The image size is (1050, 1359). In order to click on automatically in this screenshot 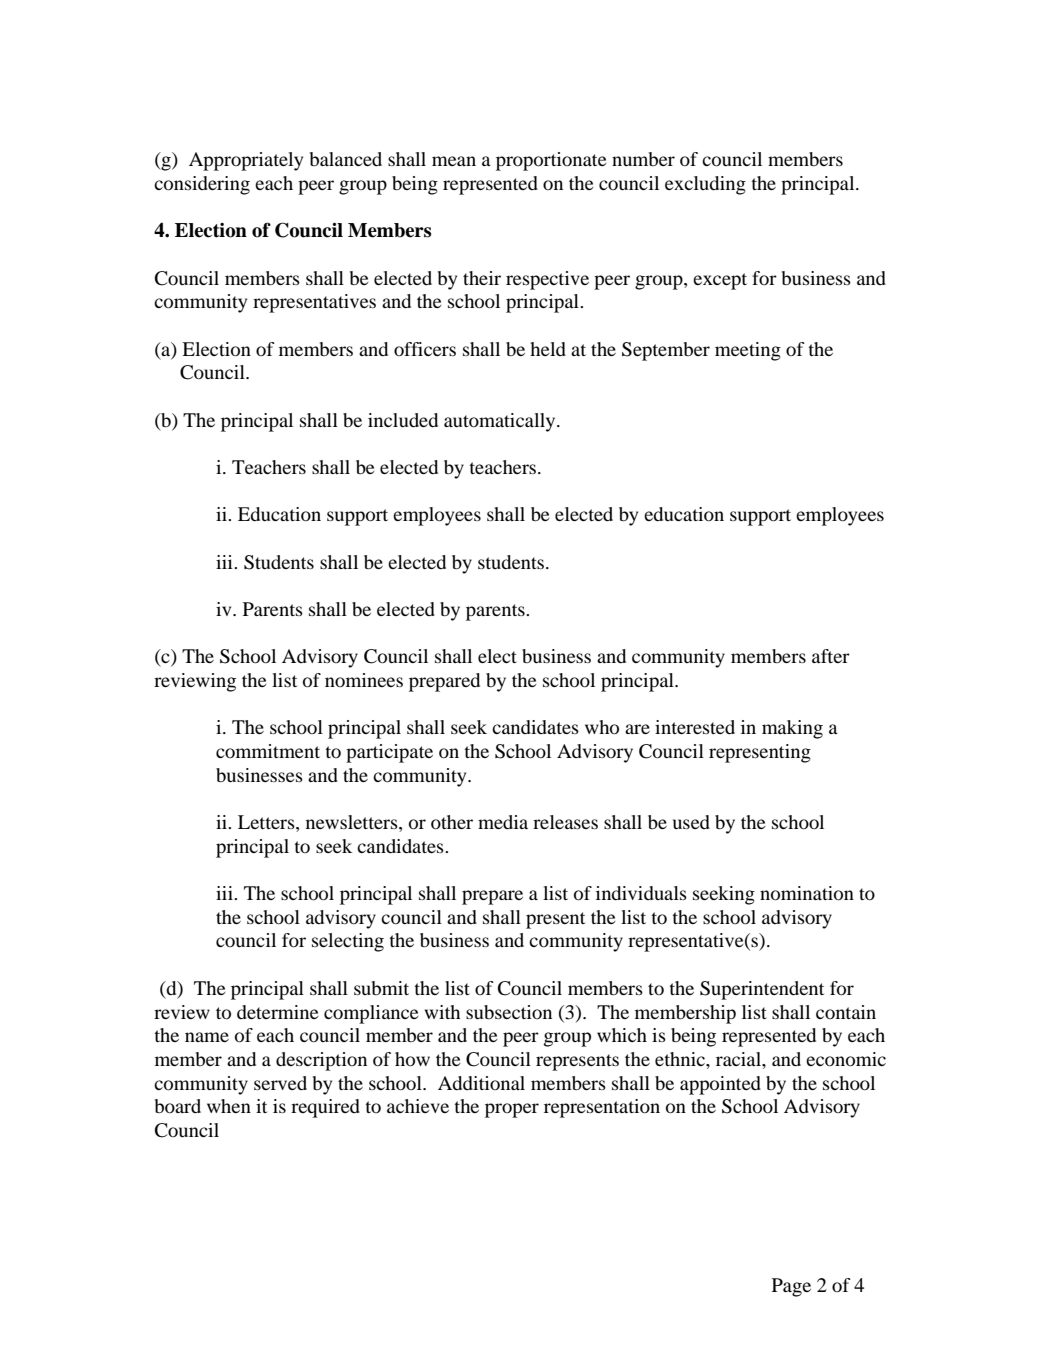, I will do `click(501, 422)`.
